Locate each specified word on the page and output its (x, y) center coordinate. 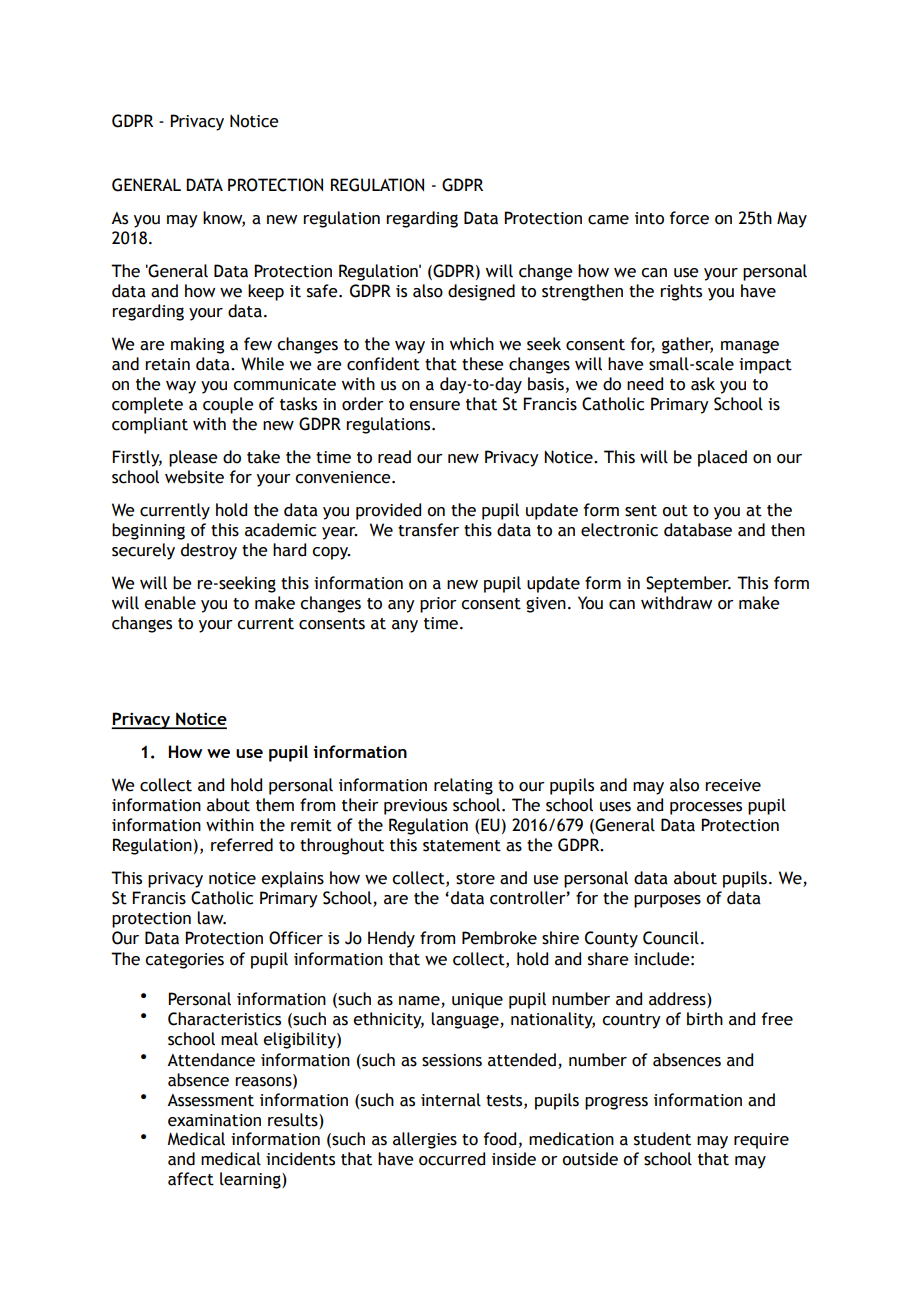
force (689, 218)
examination (214, 1120)
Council (671, 938)
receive (733, 785)
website (194, 477)
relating (463, 786)
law (211, 918)
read (394, 457)
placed (722, 458)
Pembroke (499, 938)
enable (170, 603)
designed (481, 292)
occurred (452, 1159)
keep (266, 292)
